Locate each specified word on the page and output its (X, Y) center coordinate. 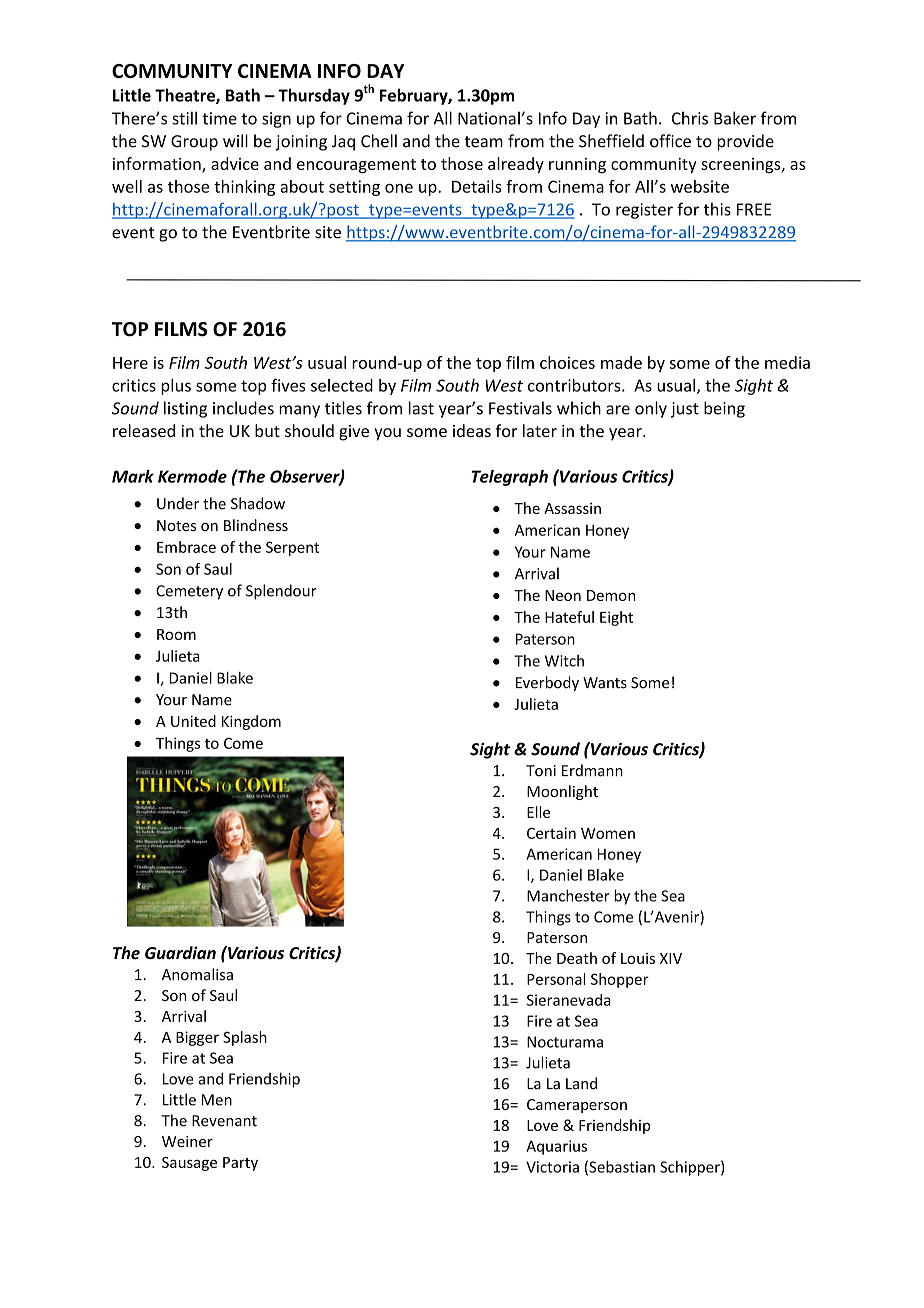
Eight (616, 618)
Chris (690, 118)
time (219, 118)
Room (176, 634)
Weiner (187, 1141)
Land (581, 1083)
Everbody (547, 683)
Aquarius (556, 1147)
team (484, 142)
